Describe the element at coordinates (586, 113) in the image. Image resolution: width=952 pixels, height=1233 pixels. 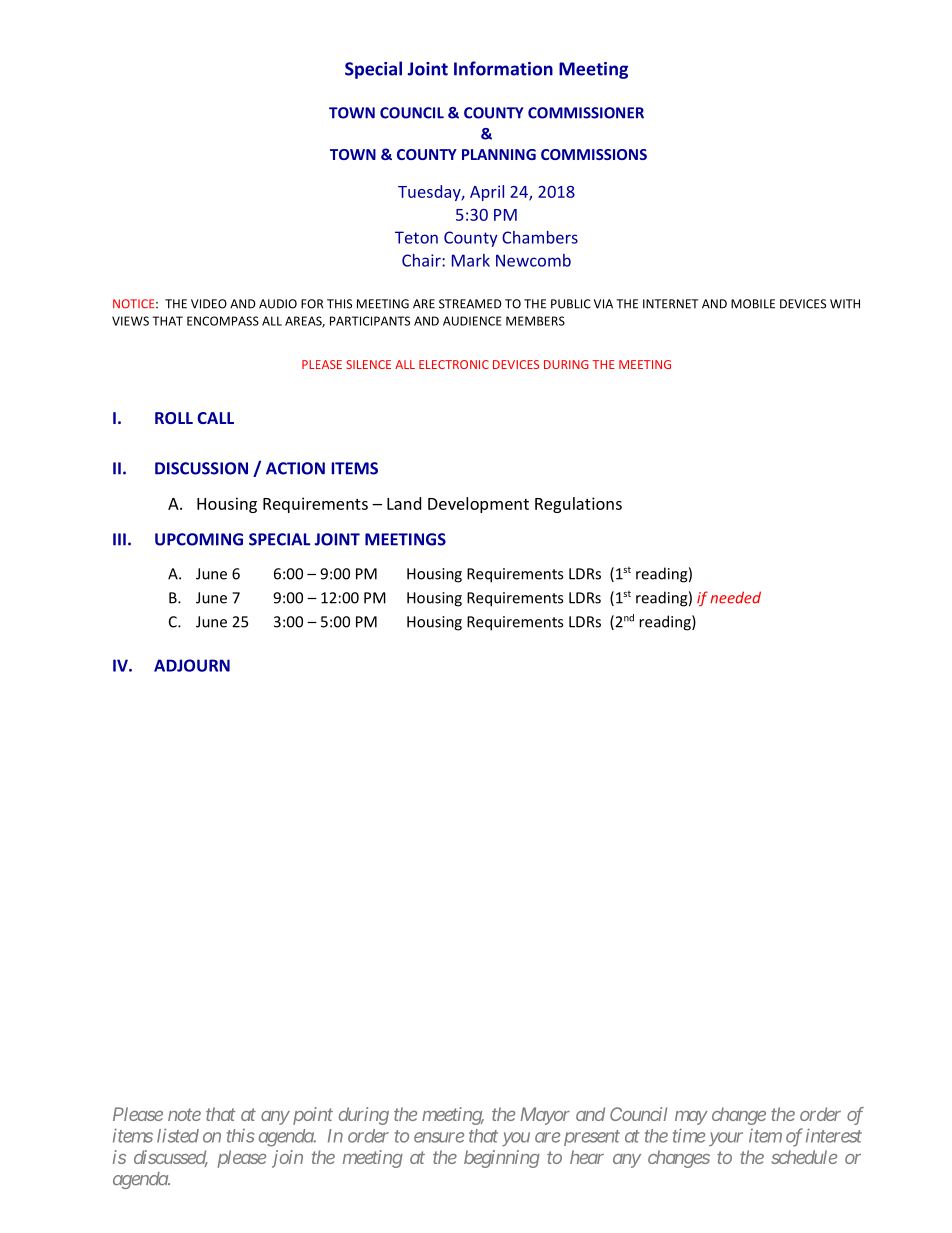
I see `COMMISSIONER` at that location.
